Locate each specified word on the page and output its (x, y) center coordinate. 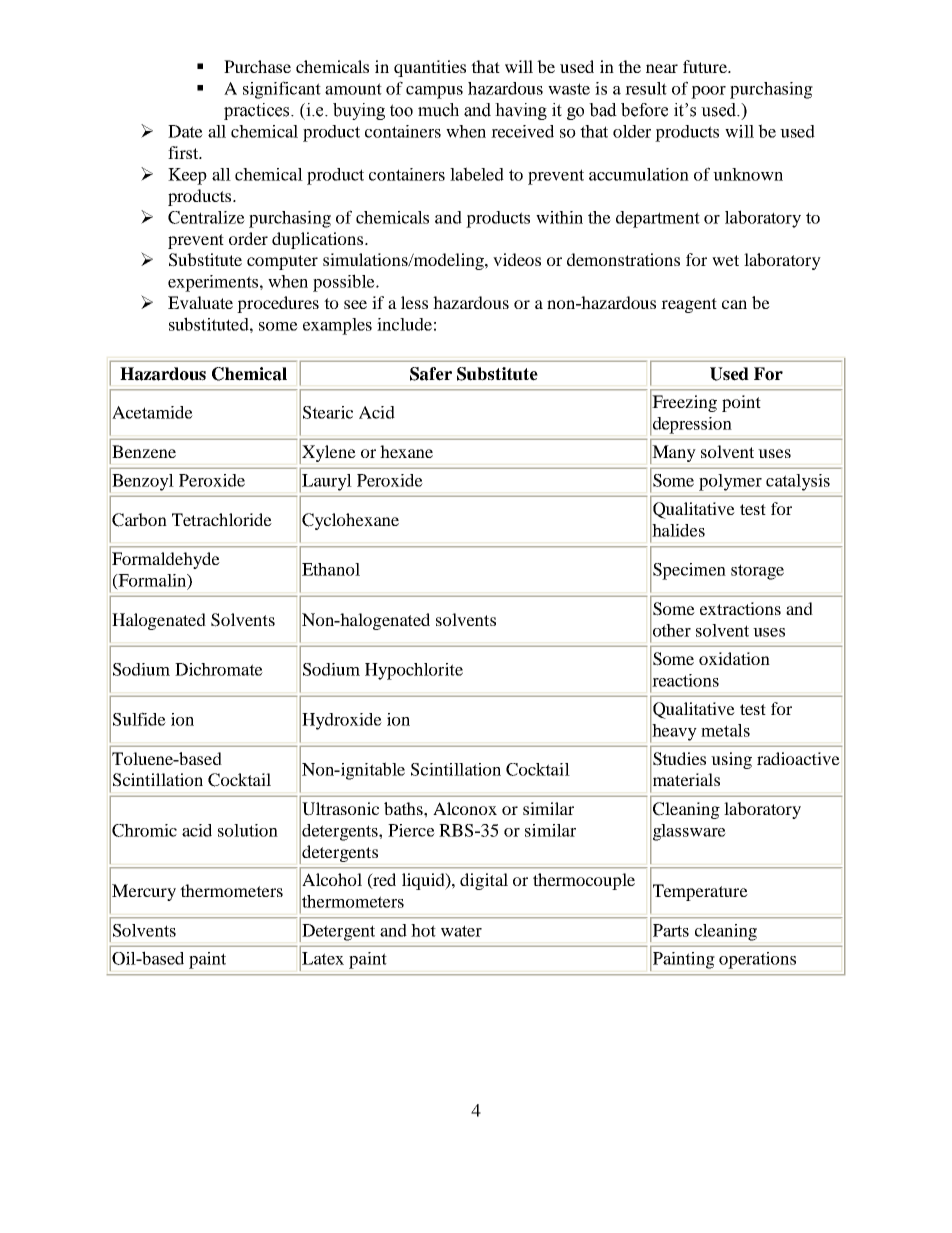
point (741, 403)
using (731, 760)
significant (282, 90)
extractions (740, 608)
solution (248, 830)
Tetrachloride (222, 519)
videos (517, 259)
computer (282, 262)
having (521, 111)
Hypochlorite (414, 671)
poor (708, 92)
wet (725, 260)
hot (423, 930)
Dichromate (219, 669)
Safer (431, 374)
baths (404, 808)
